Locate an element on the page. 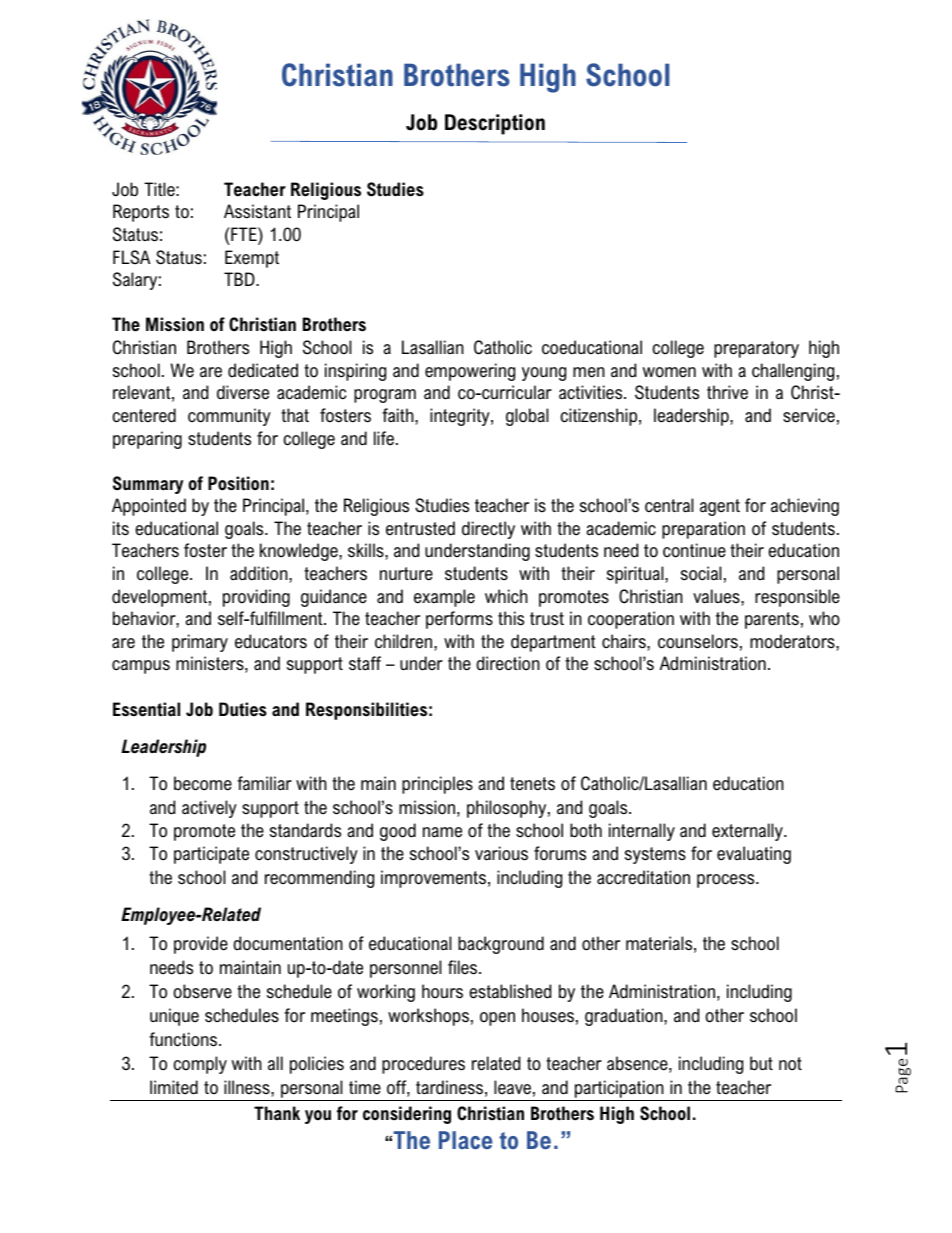  primary is located at coordinates (200, 643).
